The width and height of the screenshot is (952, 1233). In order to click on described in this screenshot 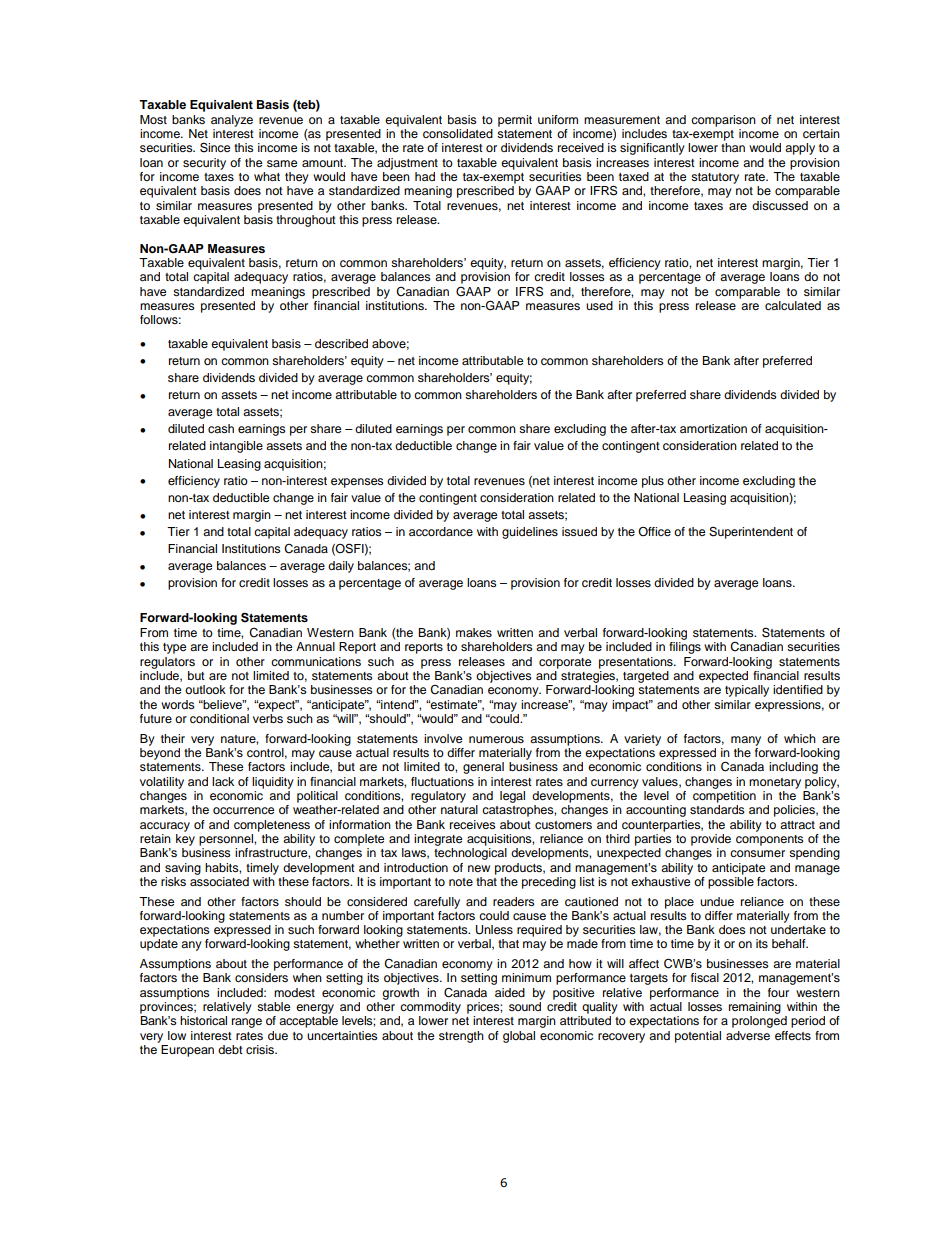, I will do `click(341, 343)`.
